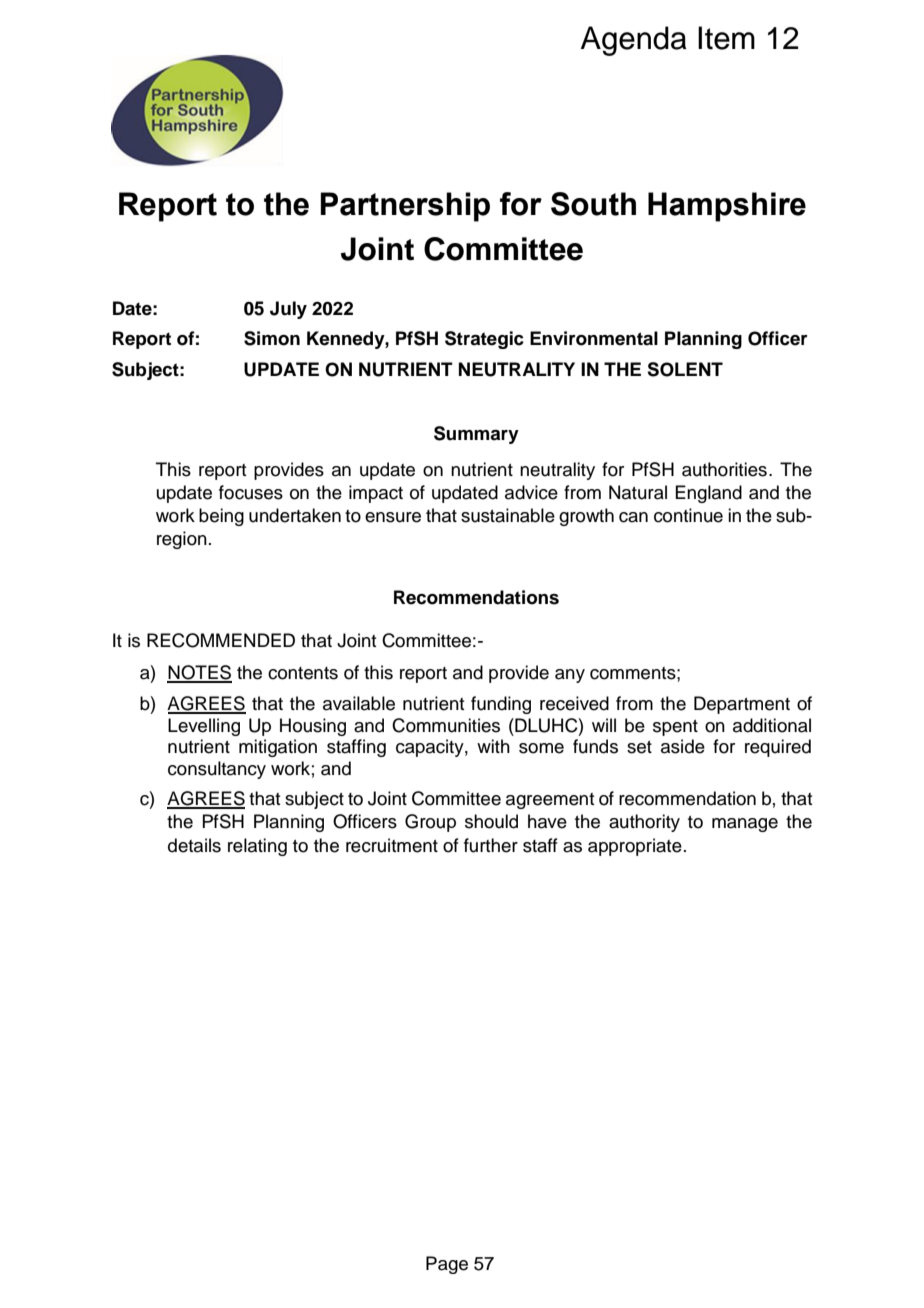  Describe the element at coordinates (447, 1265) in the page. I see `Page` at that location.
